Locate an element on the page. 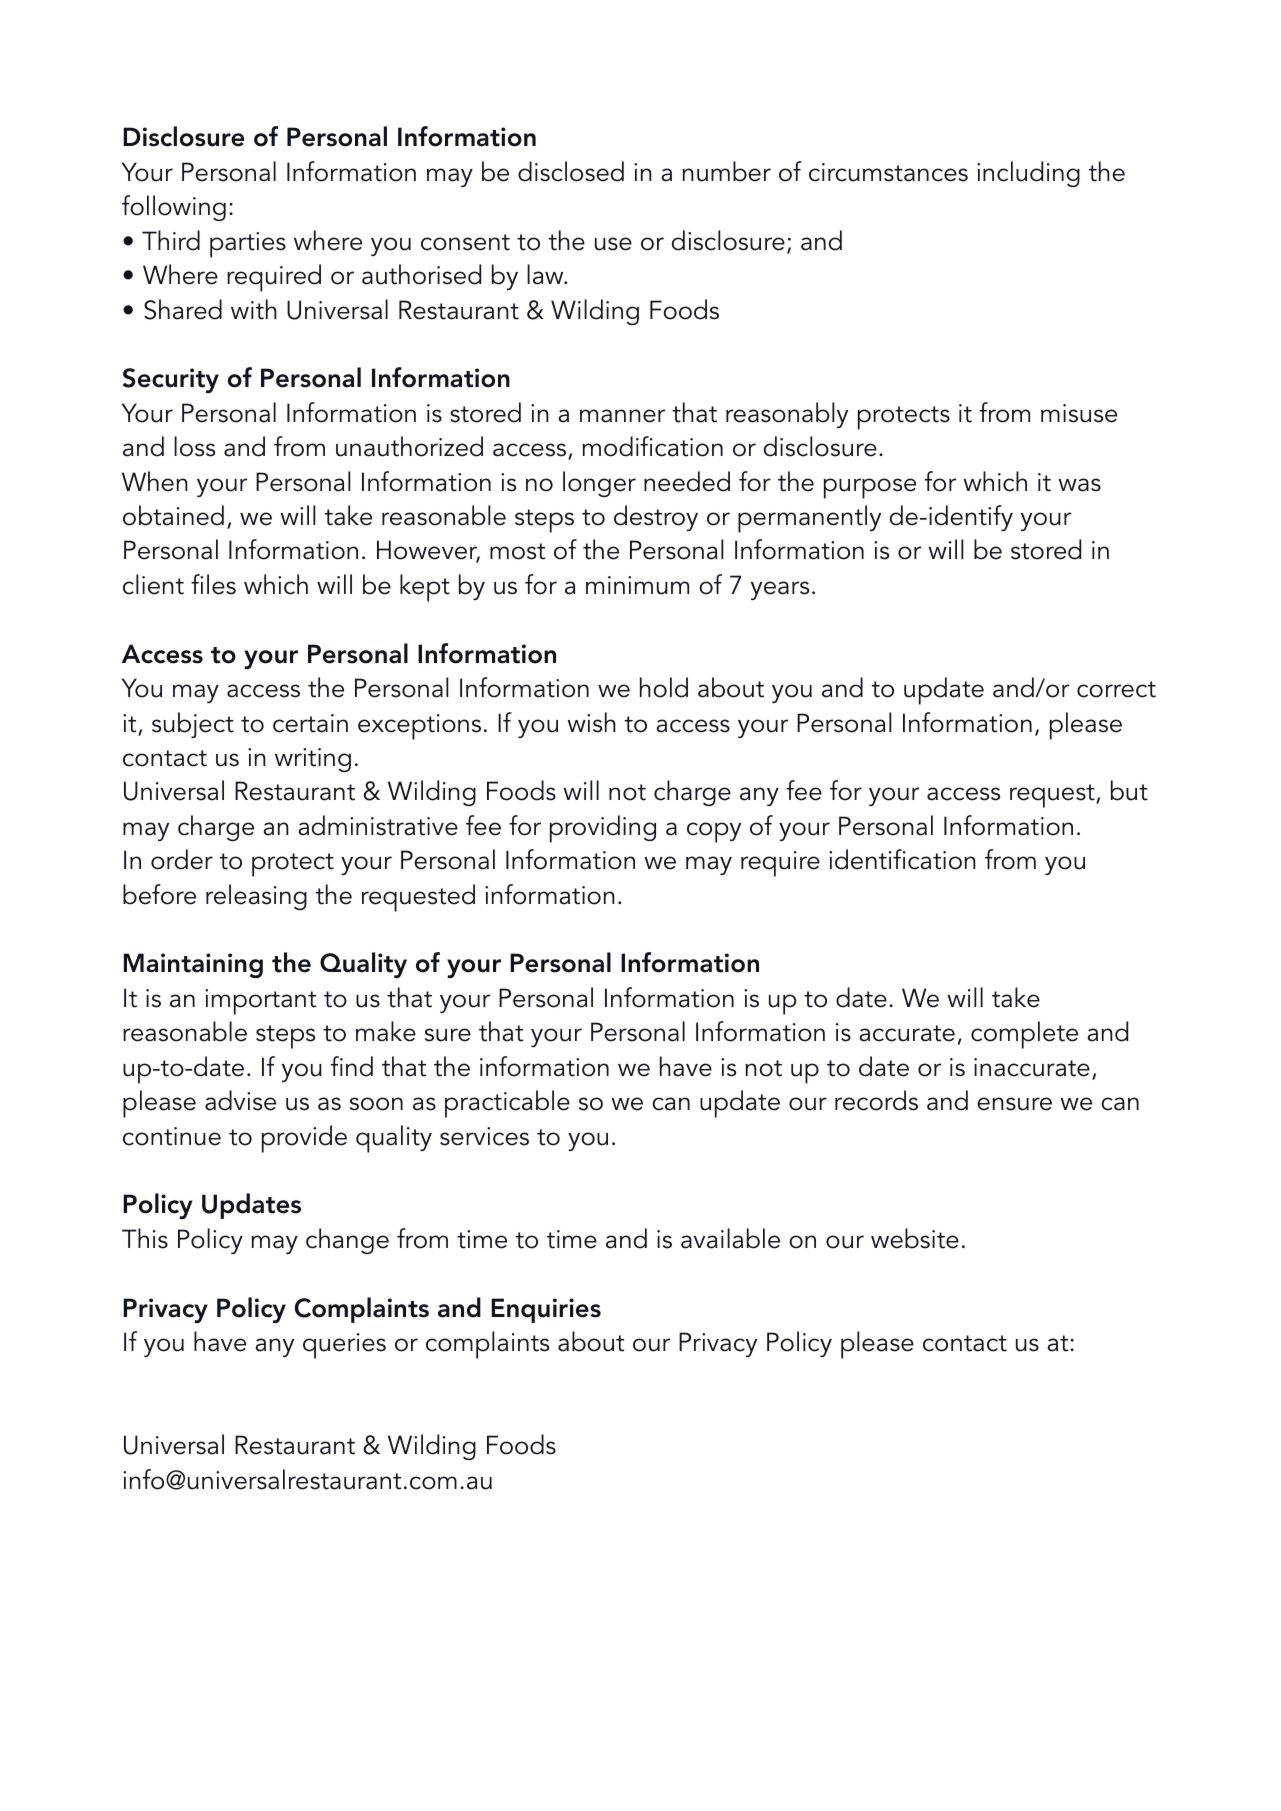 This document has width=1281, height=1811. disclosed is located at coordinates (571, 171).
